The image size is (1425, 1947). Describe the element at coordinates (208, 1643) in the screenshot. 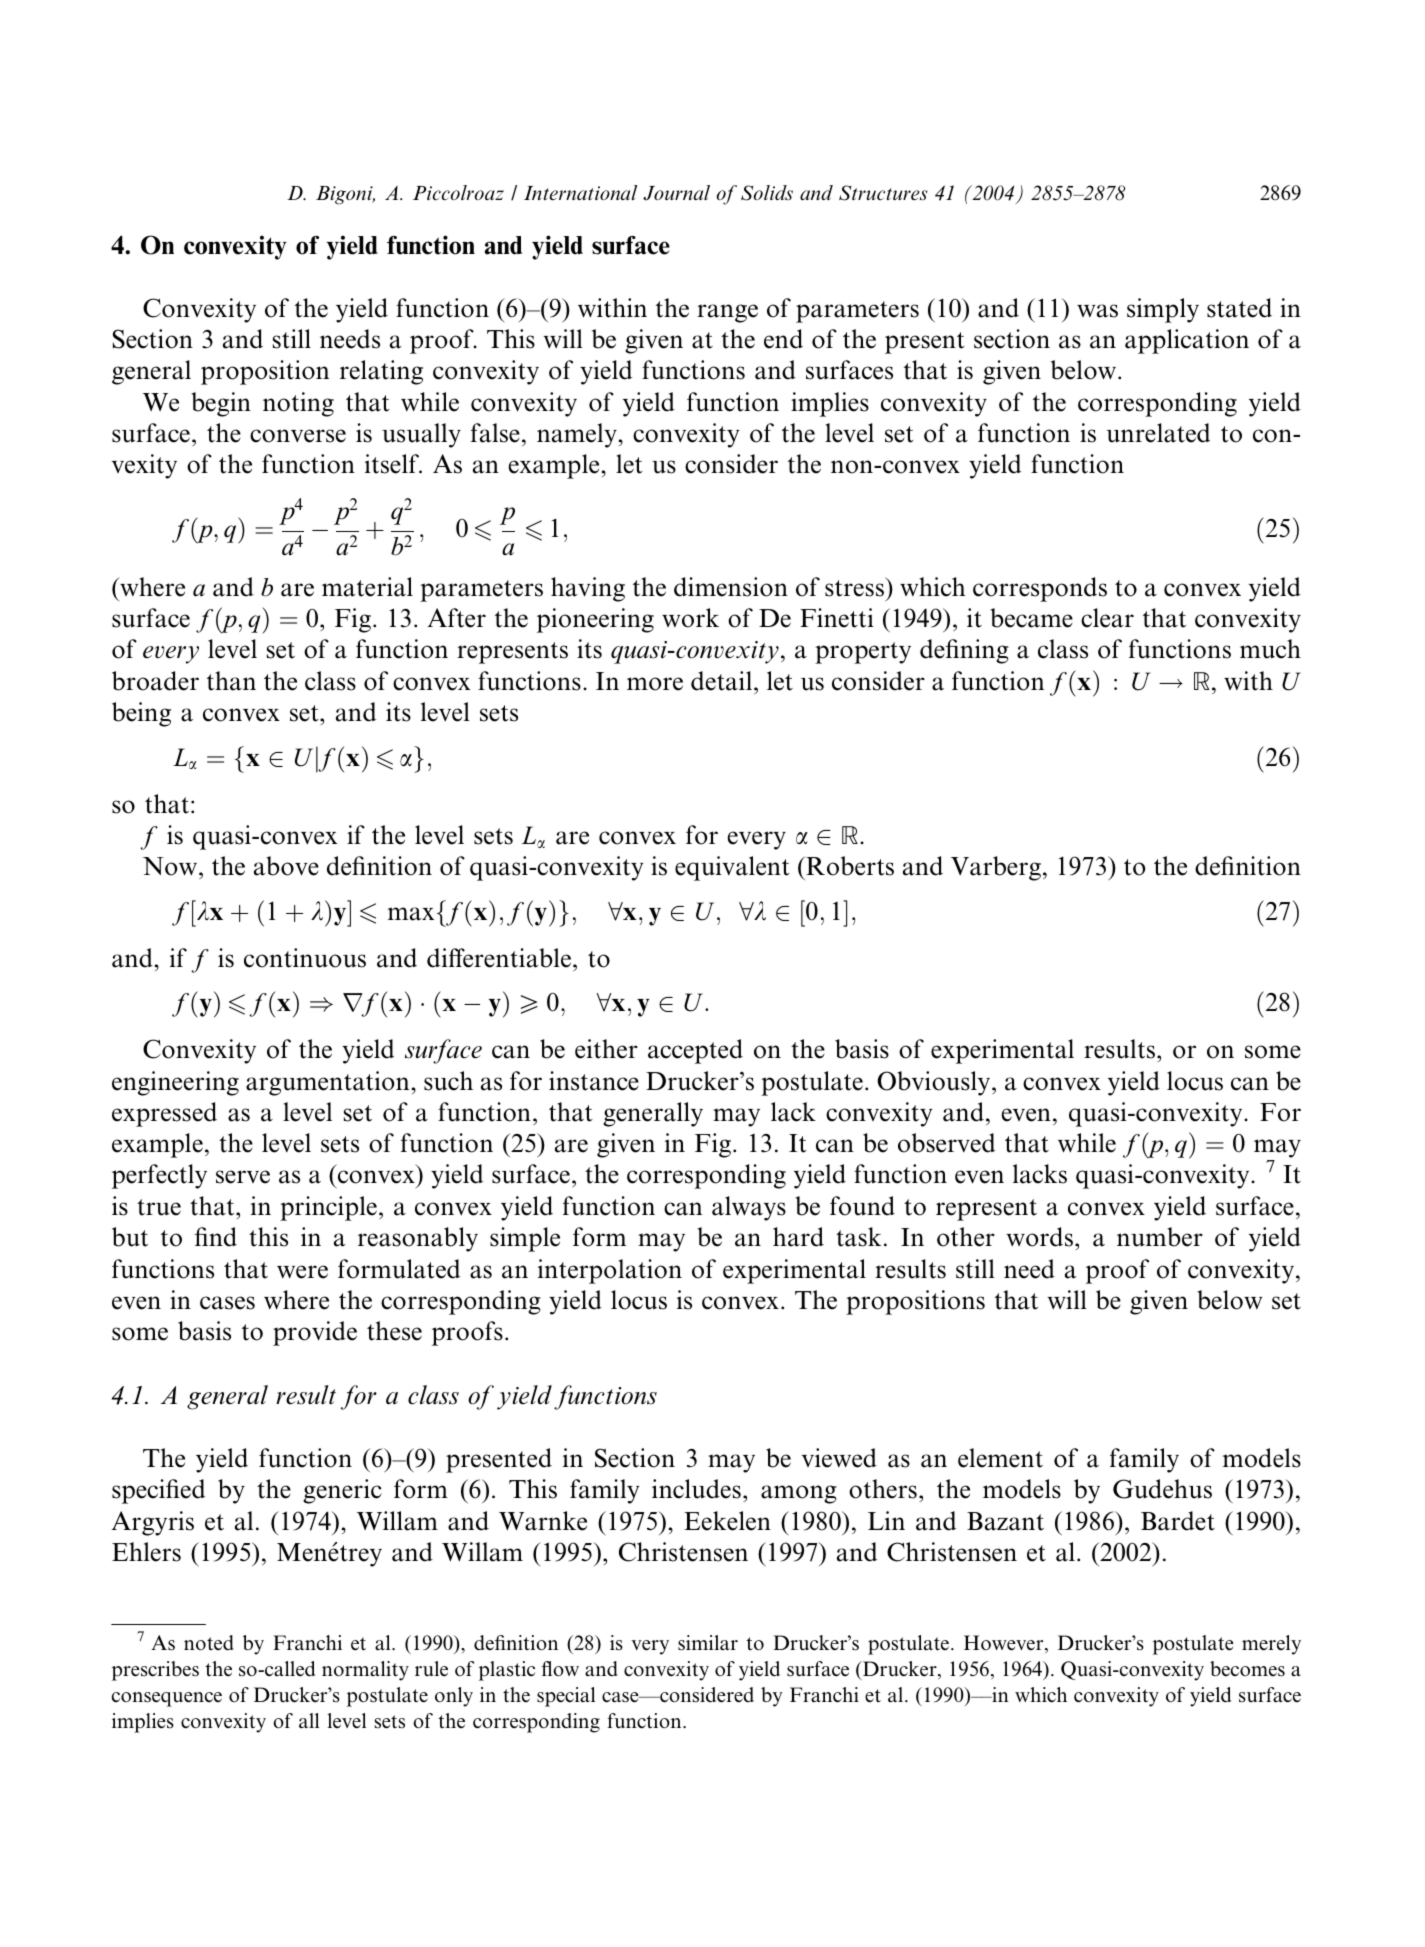

I see `noted` at that location.
